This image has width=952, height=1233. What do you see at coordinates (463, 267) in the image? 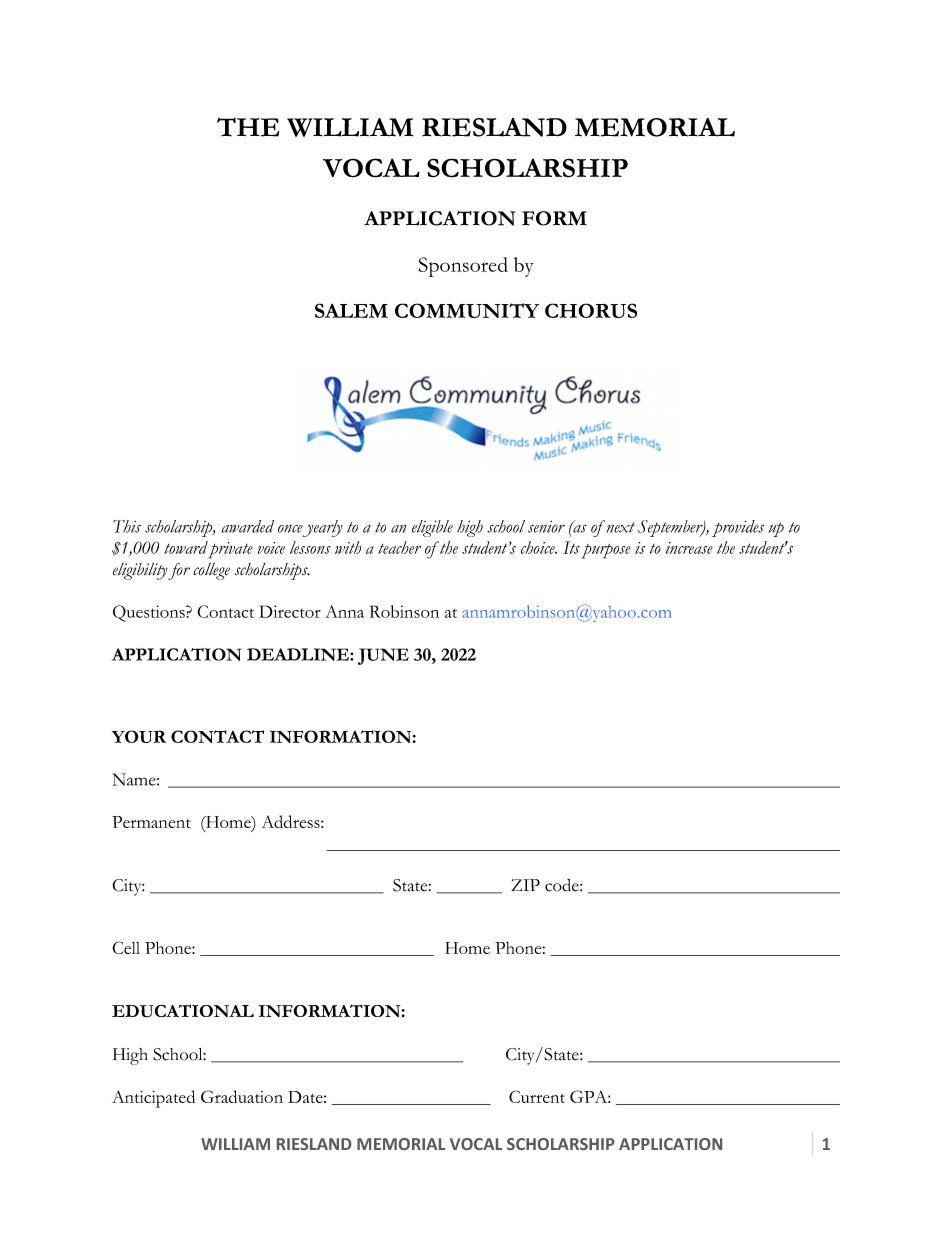
I see `Sponsored` at bounding box center [463, 267].
